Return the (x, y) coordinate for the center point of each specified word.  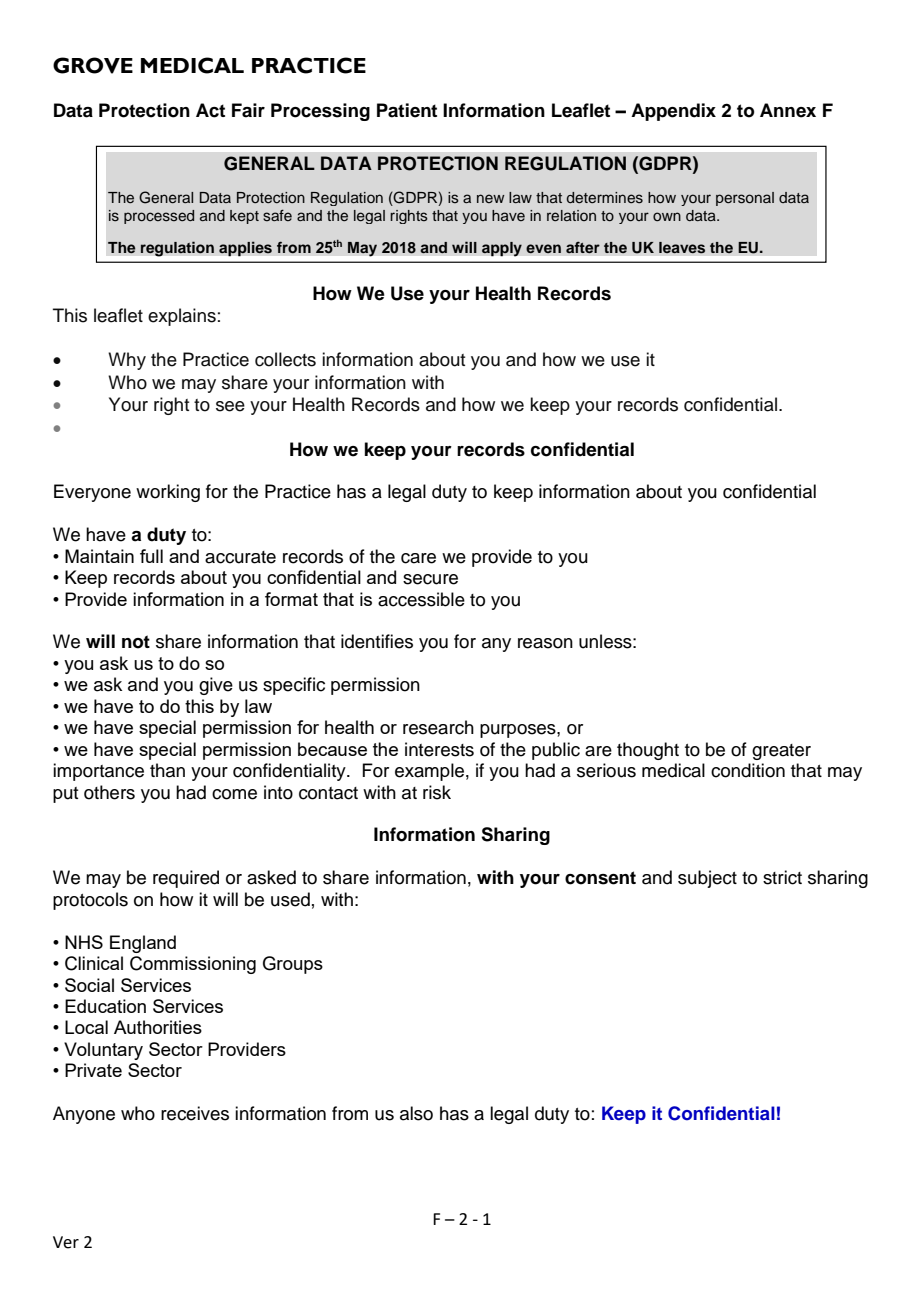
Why (127, 361)
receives (195, 1113)
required (186, 879)
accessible (421, 599)
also (416, 1113)
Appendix (673, 112)
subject (707, 879)
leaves (682, 248)
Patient (407, 110)
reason (545, 643)
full (151, 556)
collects (285, 359)
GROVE (93, 65)
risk (437, 792)
